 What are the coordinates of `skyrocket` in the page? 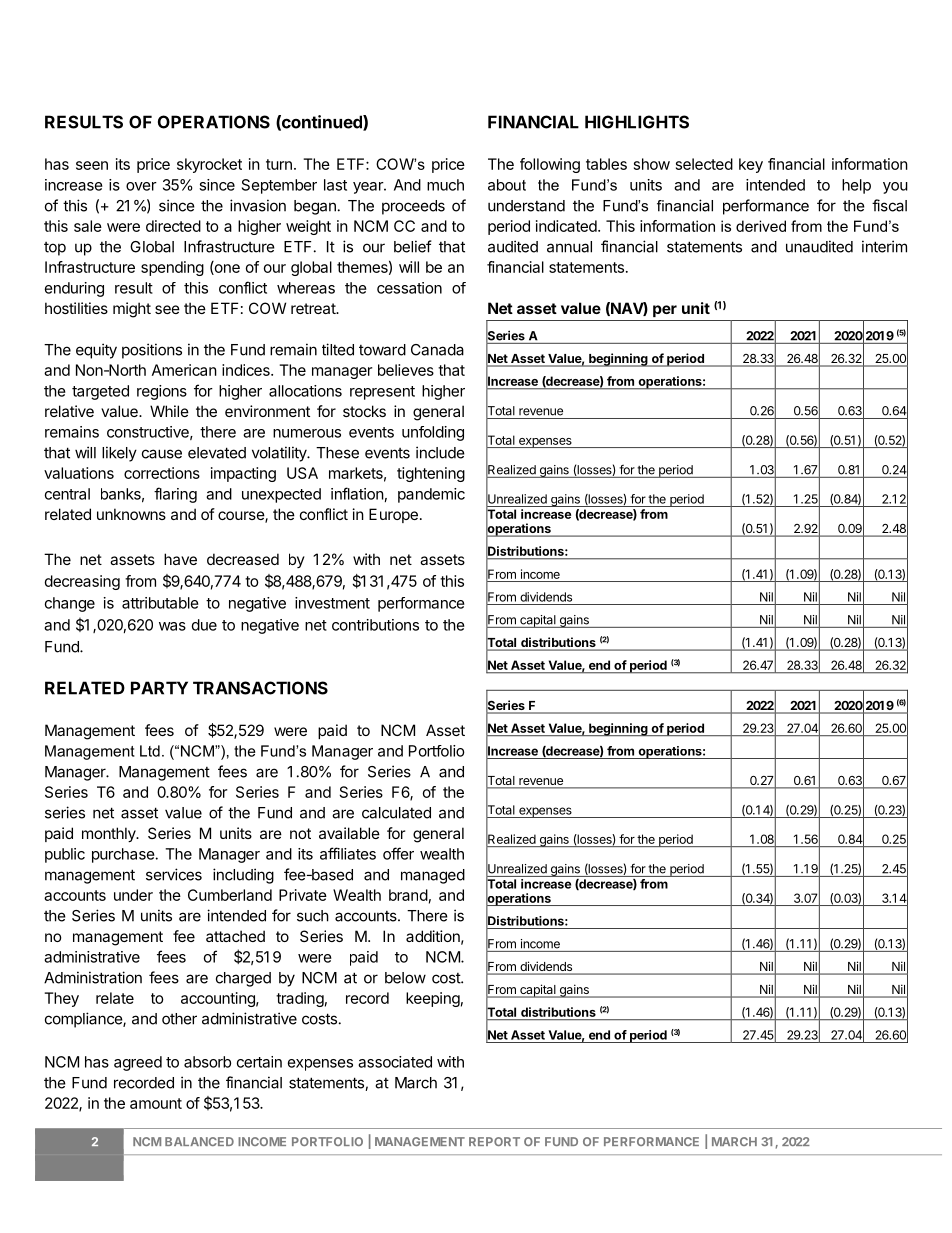 It's located at (209, 165).
